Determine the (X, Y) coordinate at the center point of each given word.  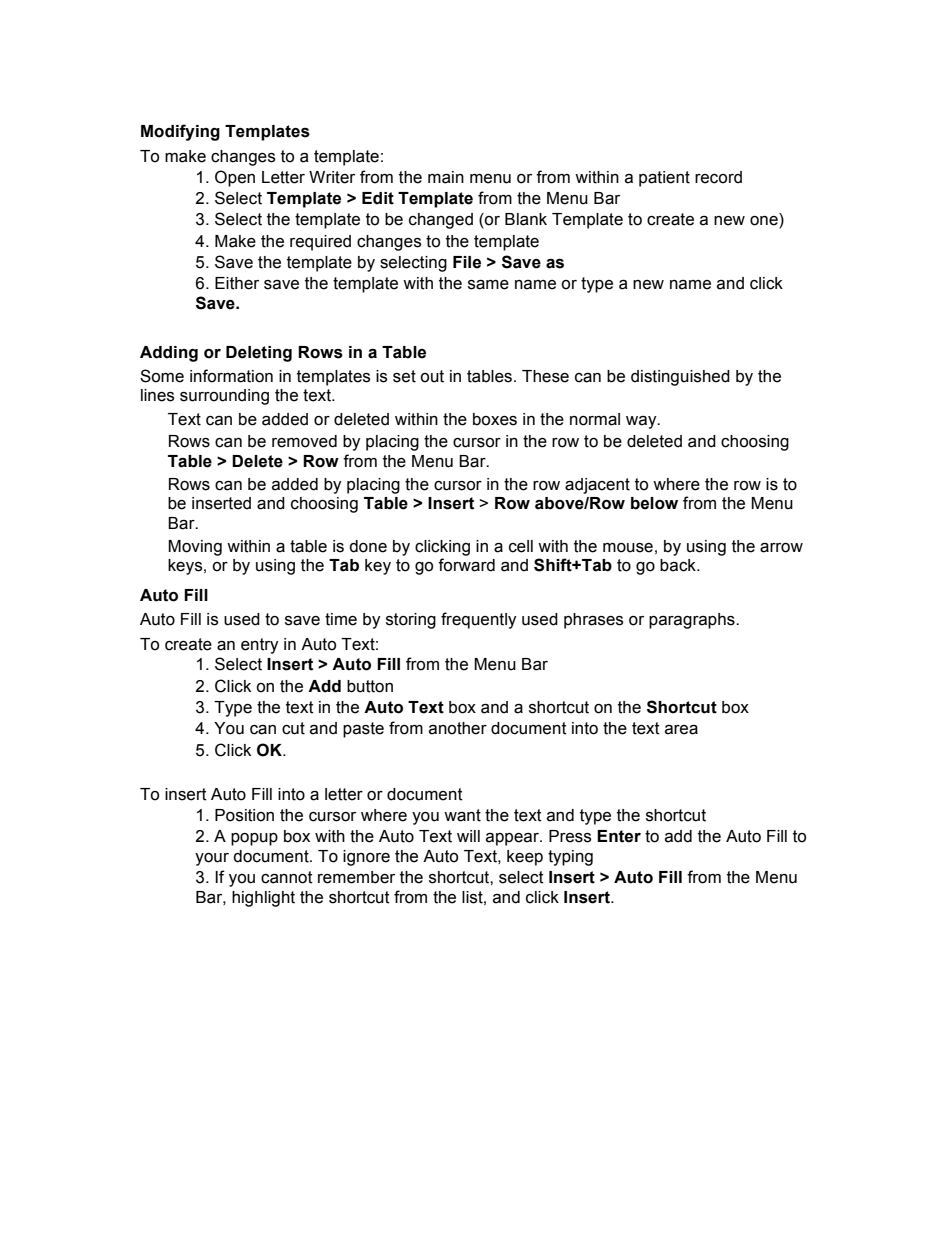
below (654, 503)
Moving (195, 548)
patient (664, 179)
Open (235, 178)
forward (466, 565)
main (446, 177)
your (212, 859)
